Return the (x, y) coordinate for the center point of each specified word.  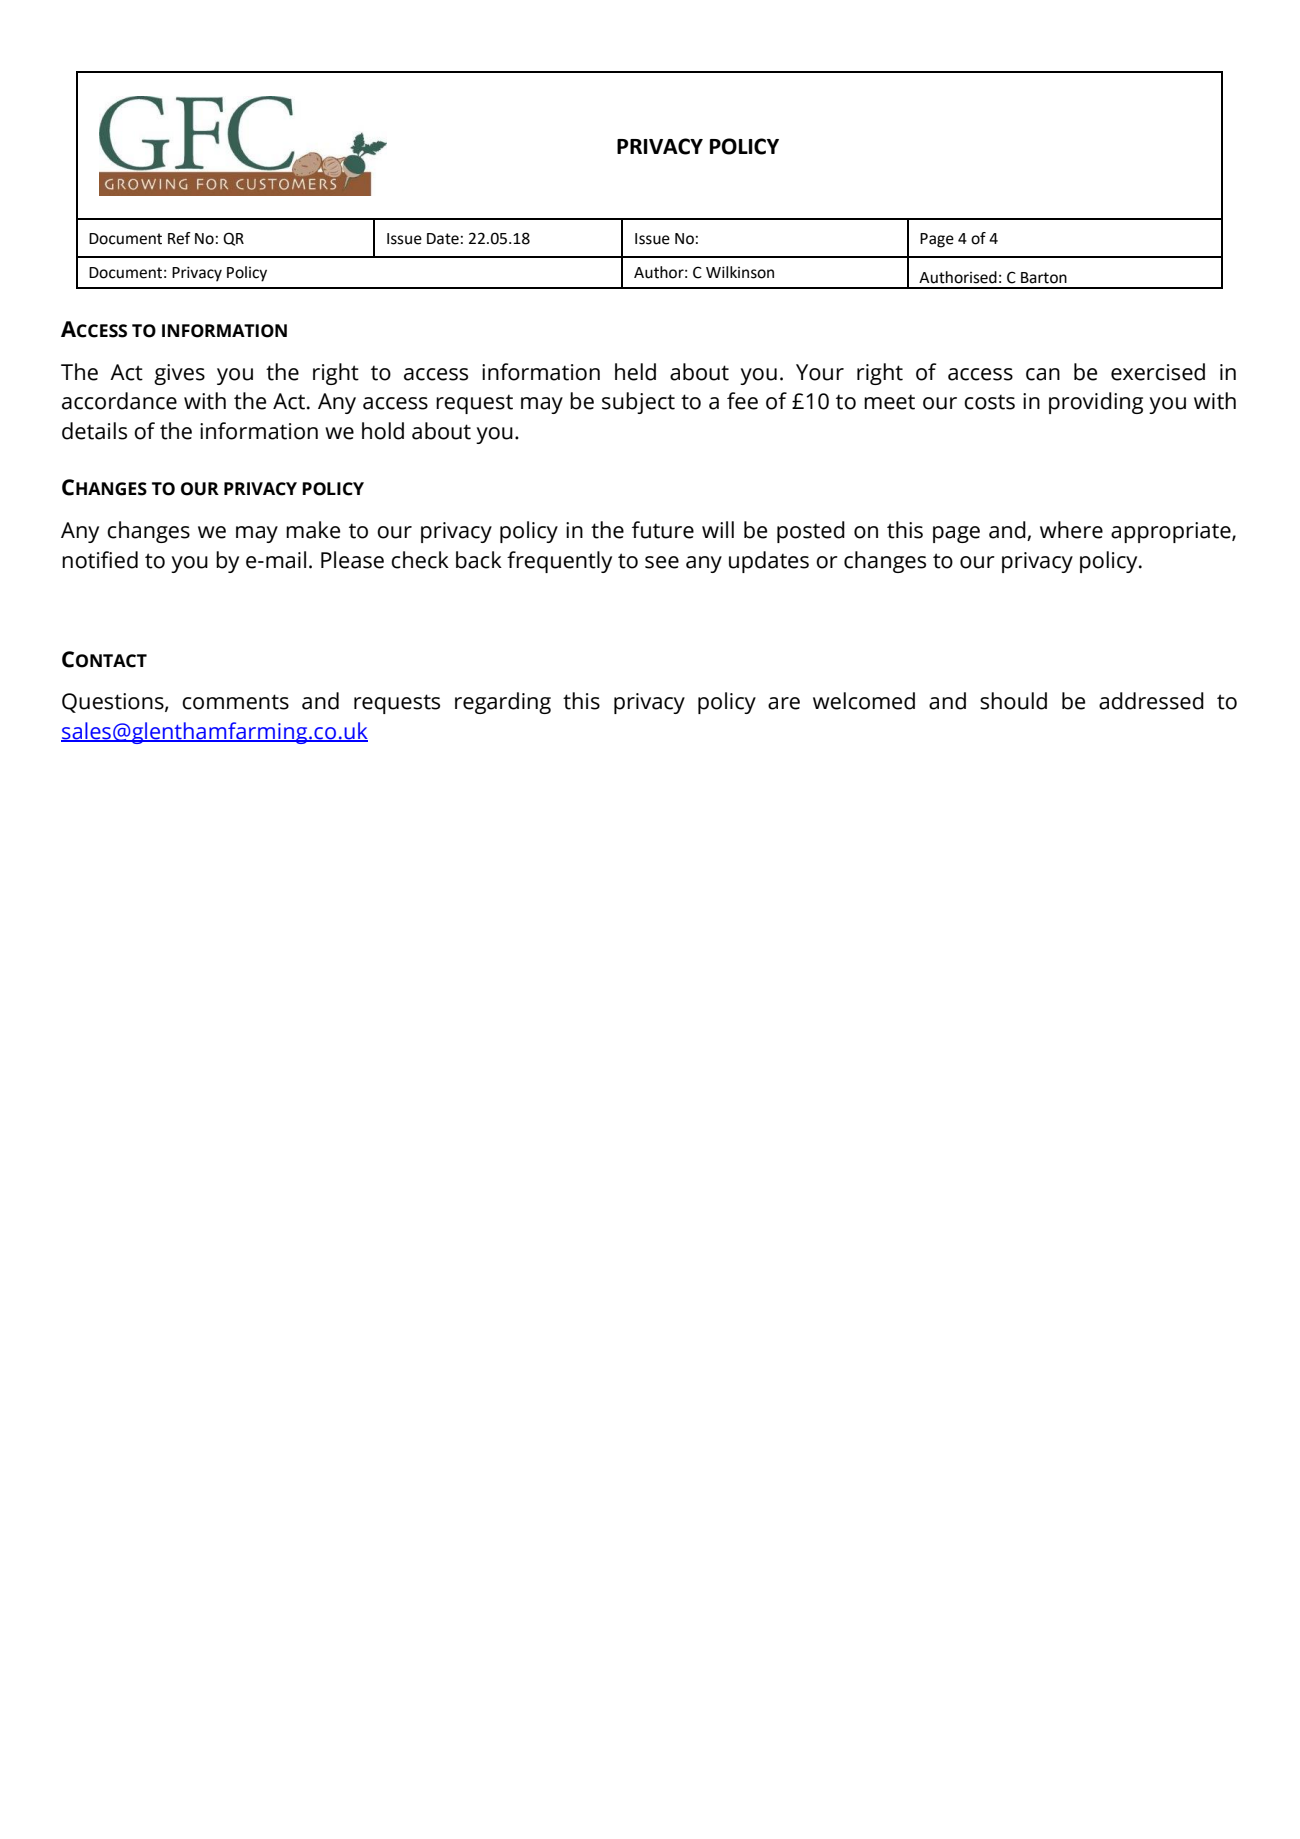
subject (638, 403)
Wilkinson (740, 272)
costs (989, 402)
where (1071, 530)
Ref (179, 238)
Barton (1044, 278)
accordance (119, 401)
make (313, 530)
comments (235, 702)
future (663, 530)
